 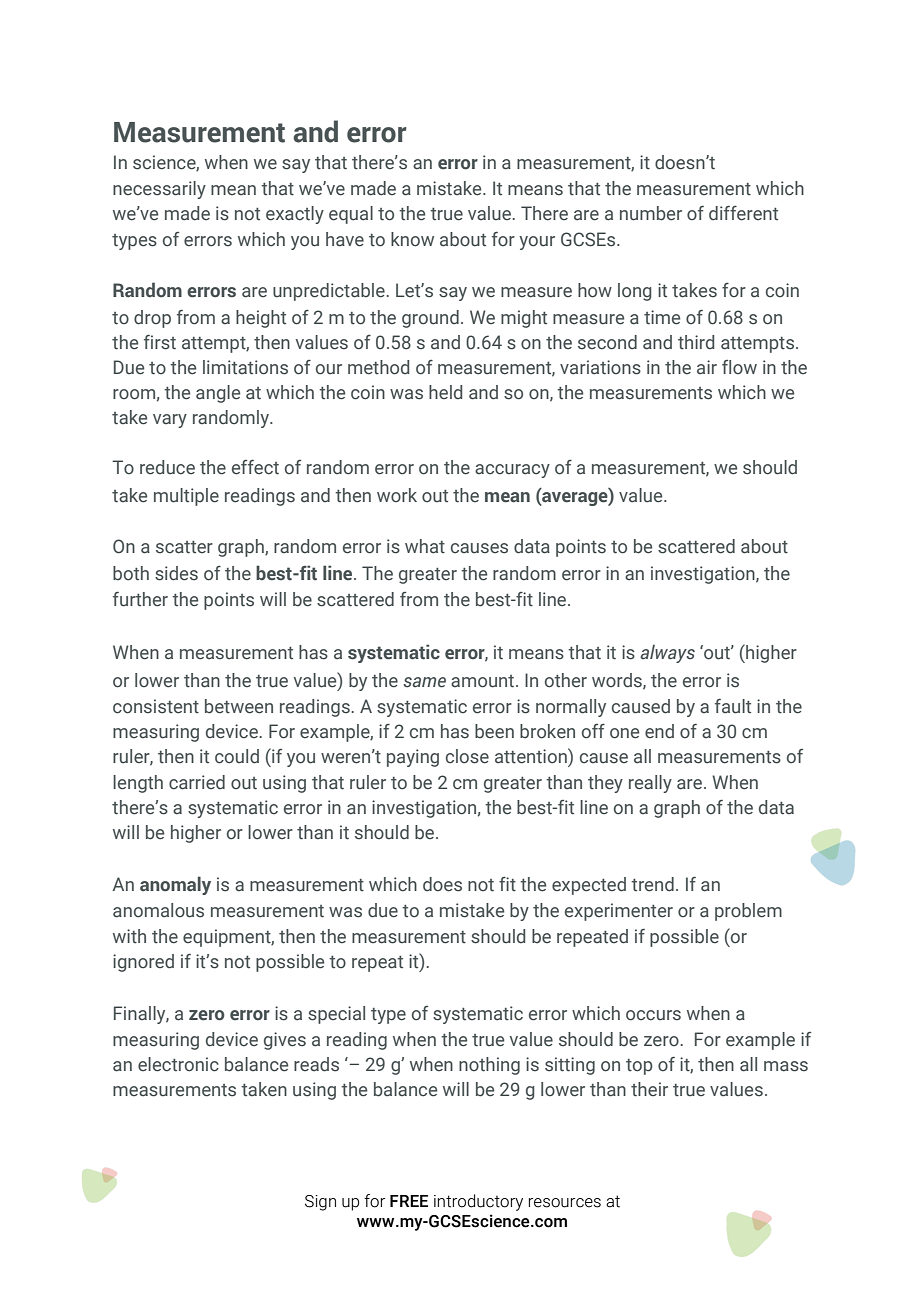 I want to click on amount, so click(x=482, y=681).
